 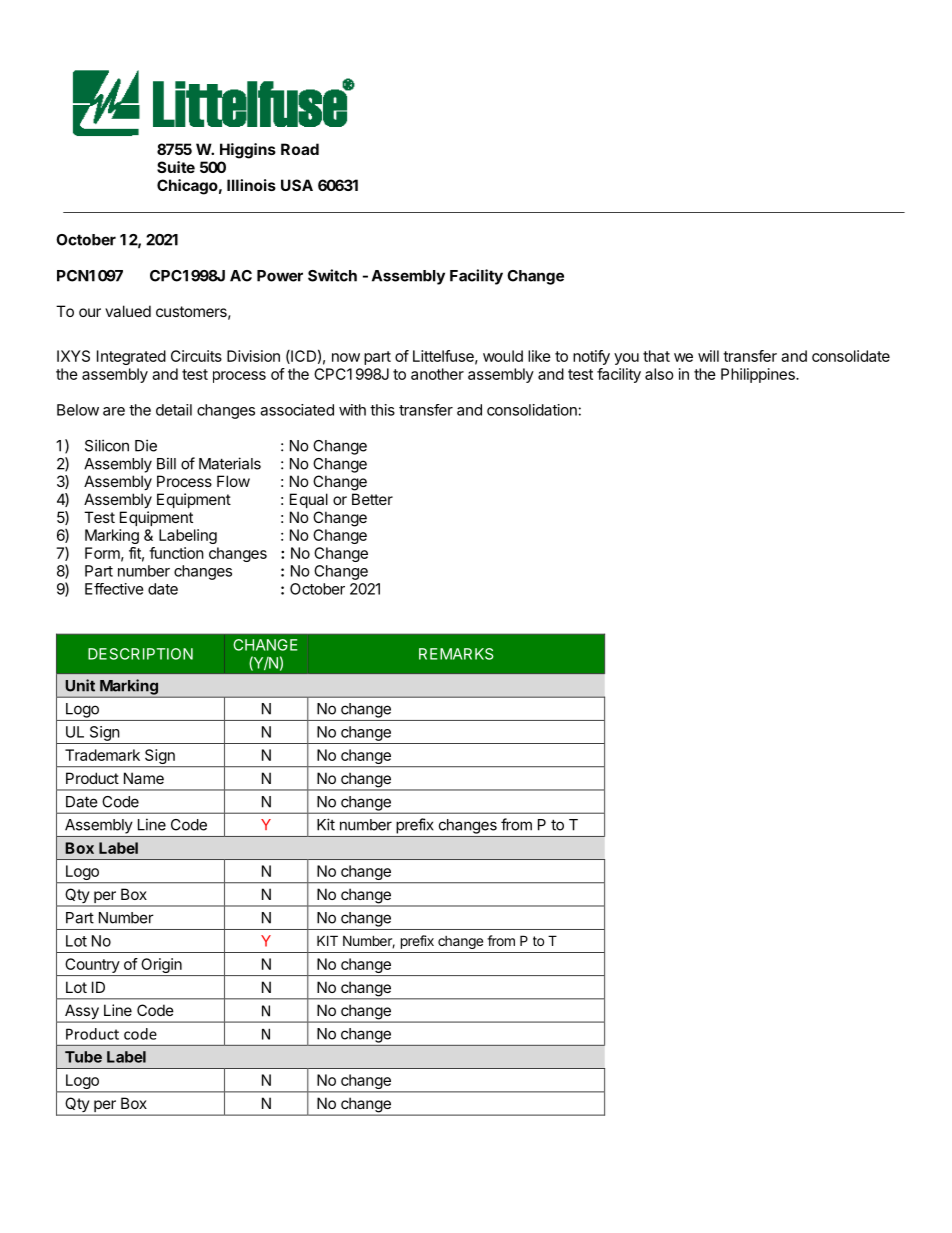 I want to click on Country, so click(x=92, y=967).
